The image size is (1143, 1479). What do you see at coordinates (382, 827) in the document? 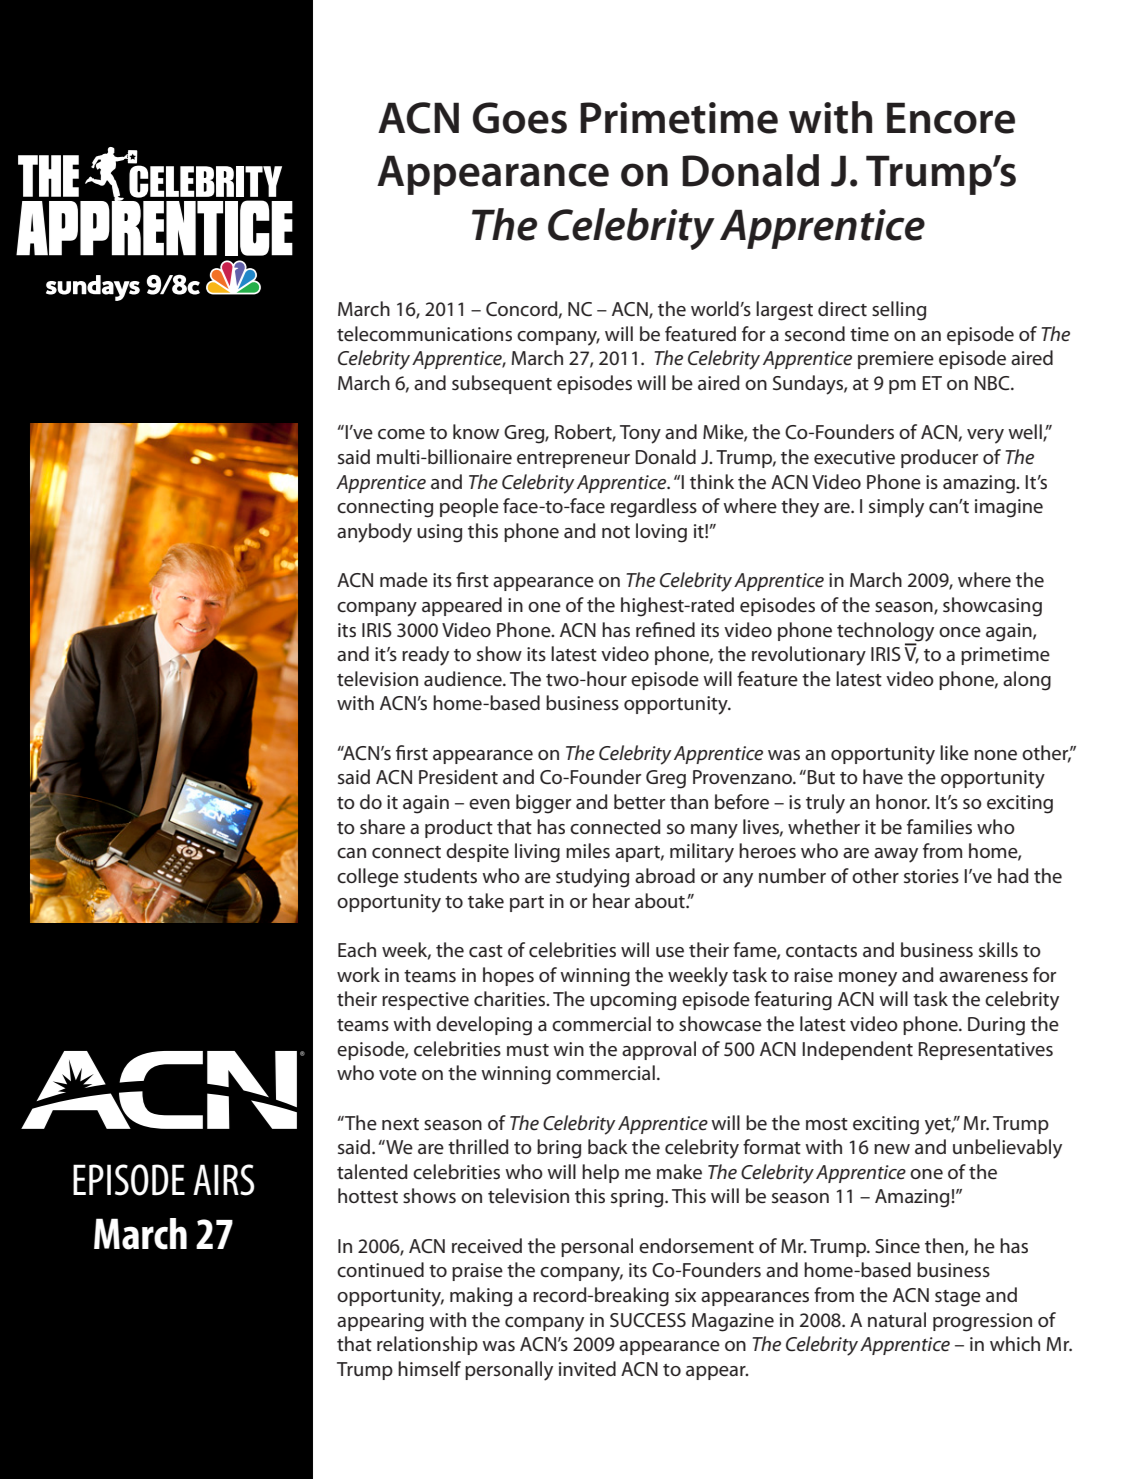
I see `share` at bounding box center [382, 827].
